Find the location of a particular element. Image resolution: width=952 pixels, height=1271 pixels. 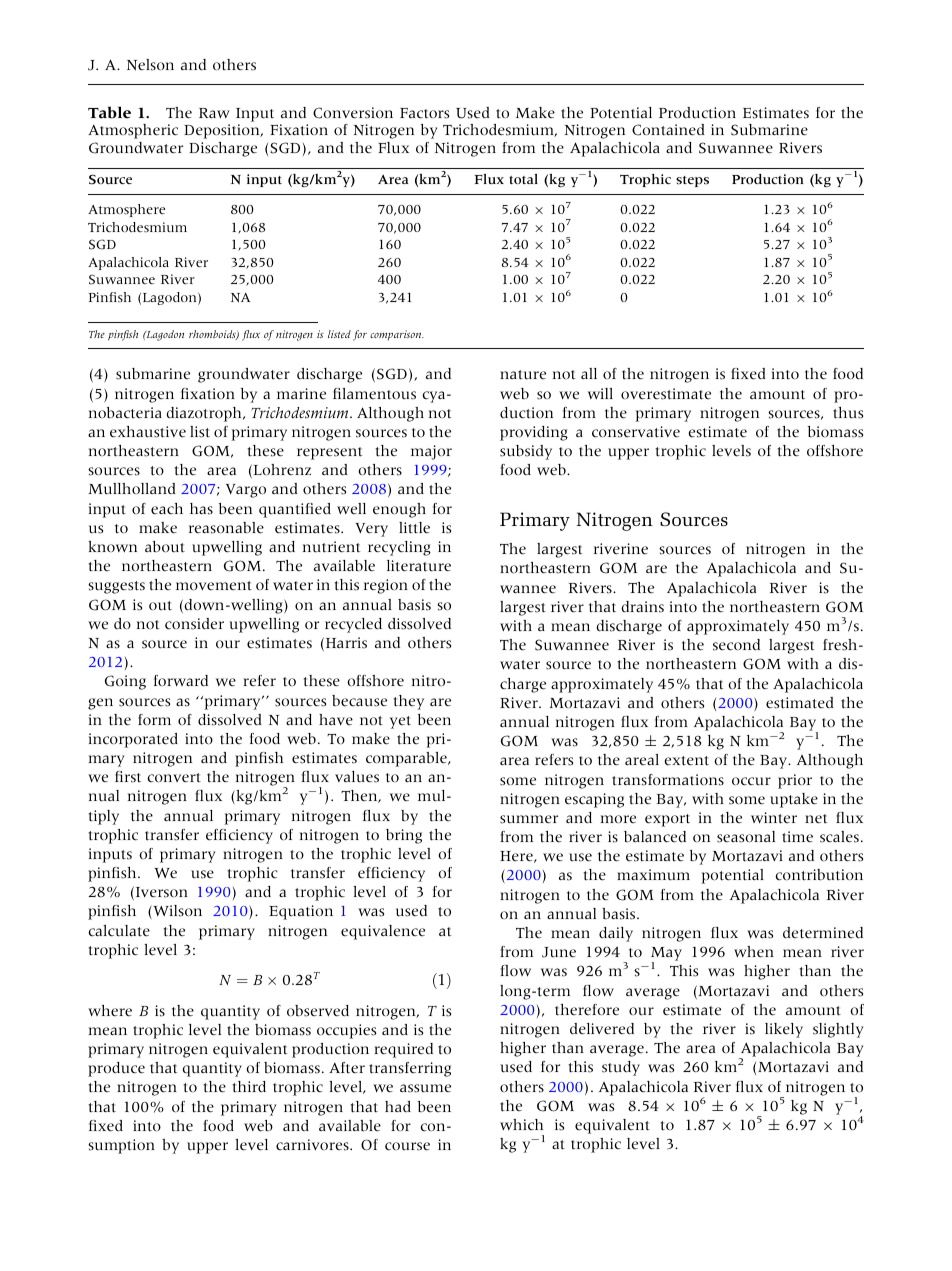

convert is located at coordinates (174, 778).
